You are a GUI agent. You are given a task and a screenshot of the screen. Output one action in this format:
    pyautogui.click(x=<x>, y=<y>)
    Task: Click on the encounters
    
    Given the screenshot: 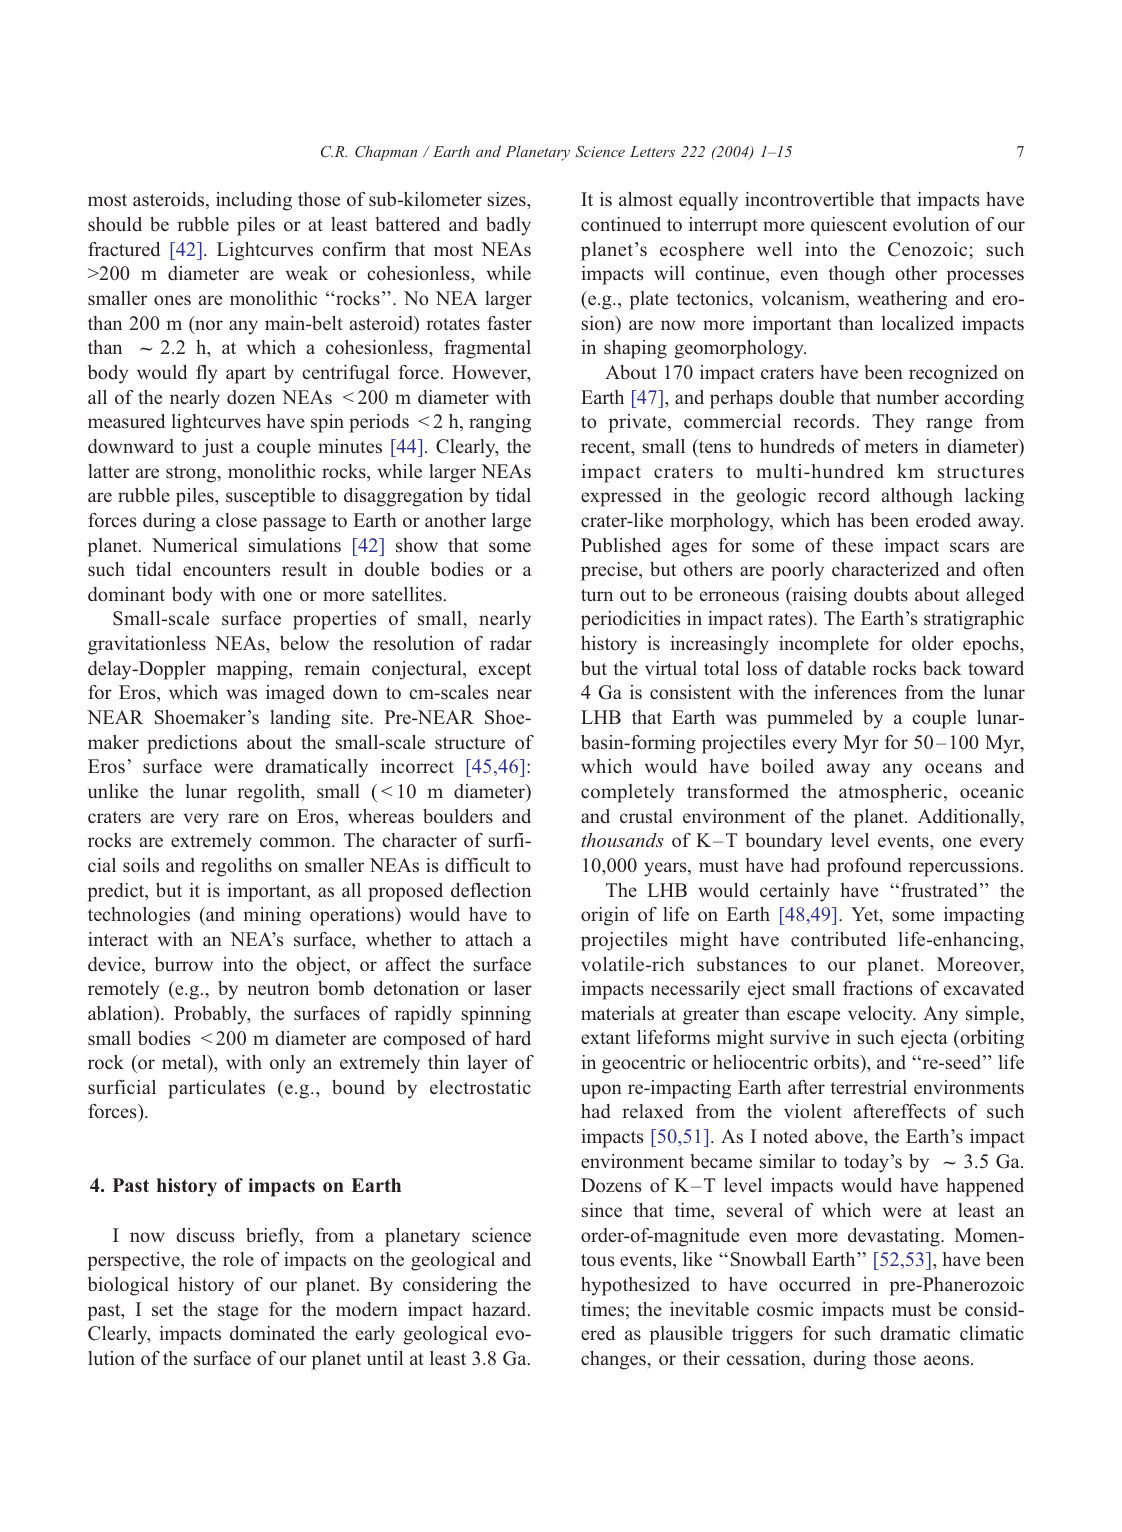 What is the action you would take?
    pyautogui.click(x=227, y=570)
